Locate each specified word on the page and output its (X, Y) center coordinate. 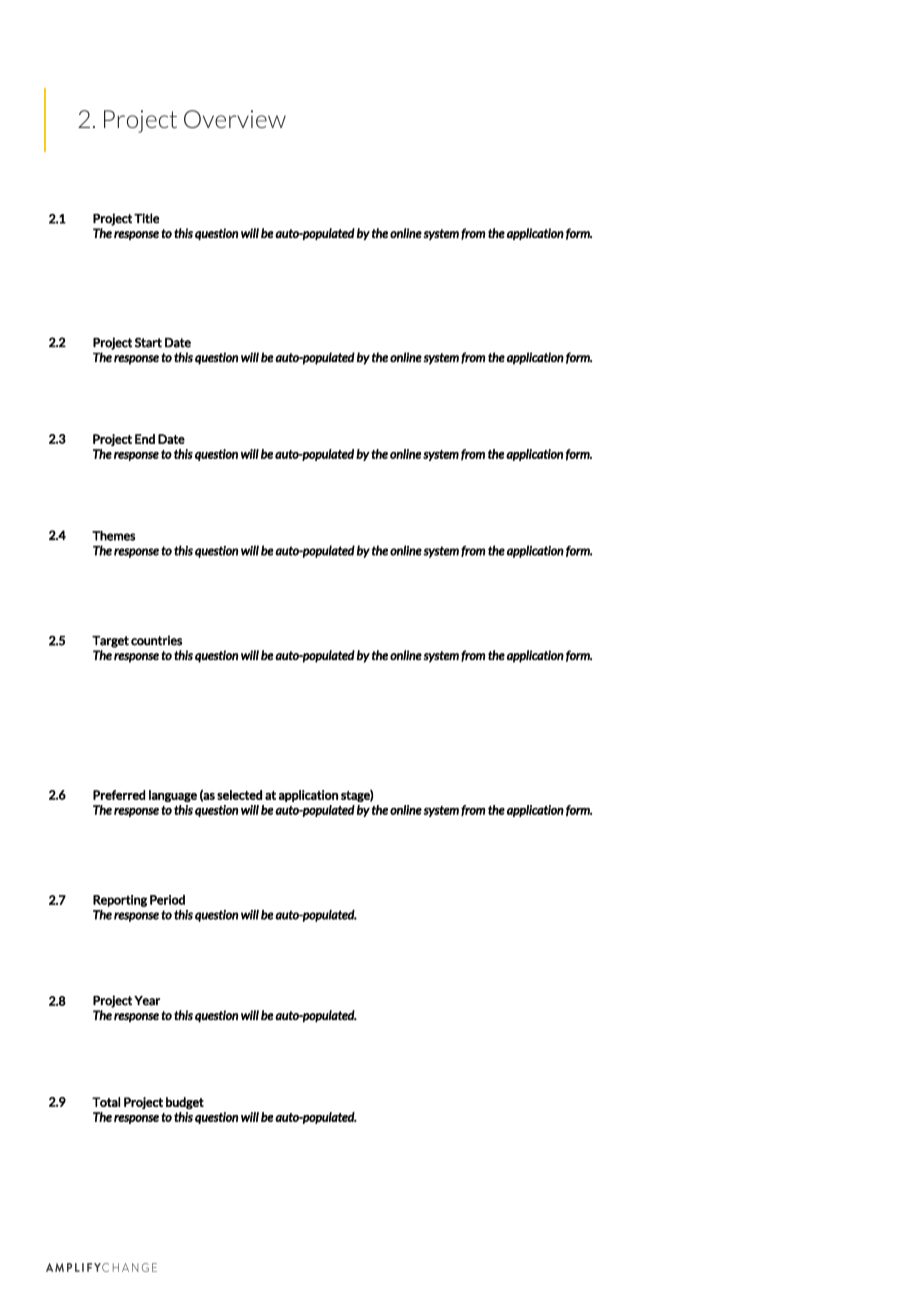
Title (146, 218)
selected (239, 795)
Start (148, 342)
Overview (235, 119)
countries (156, 640)
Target (110, 642)
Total (106, 1102)
